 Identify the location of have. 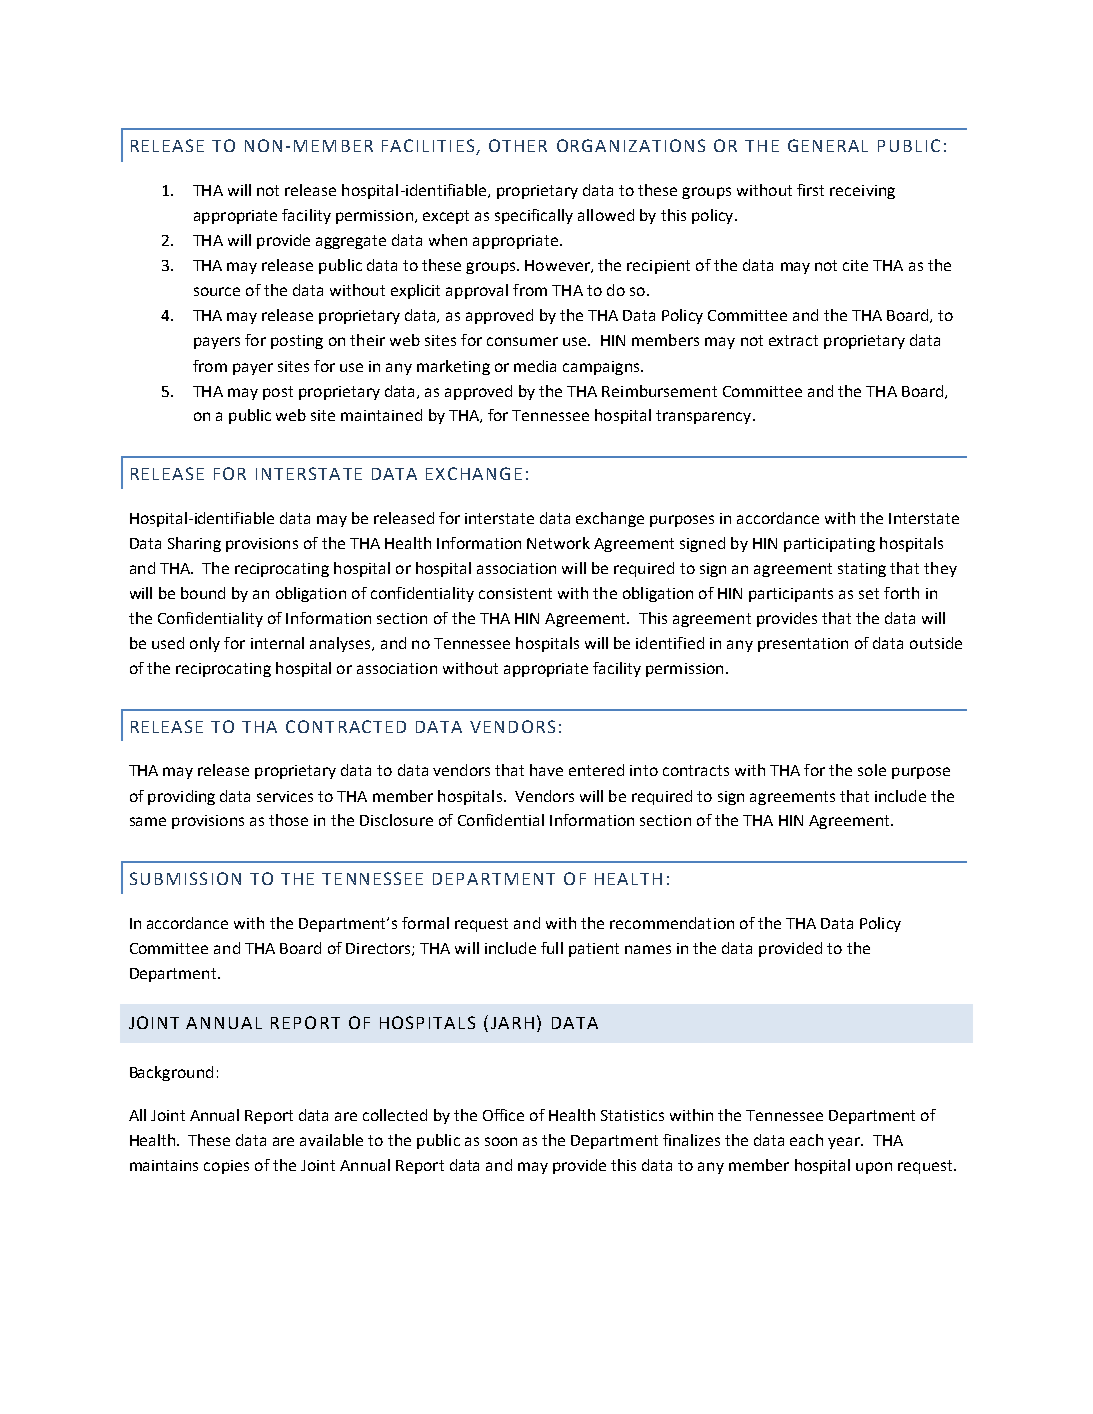
(546, 770).
